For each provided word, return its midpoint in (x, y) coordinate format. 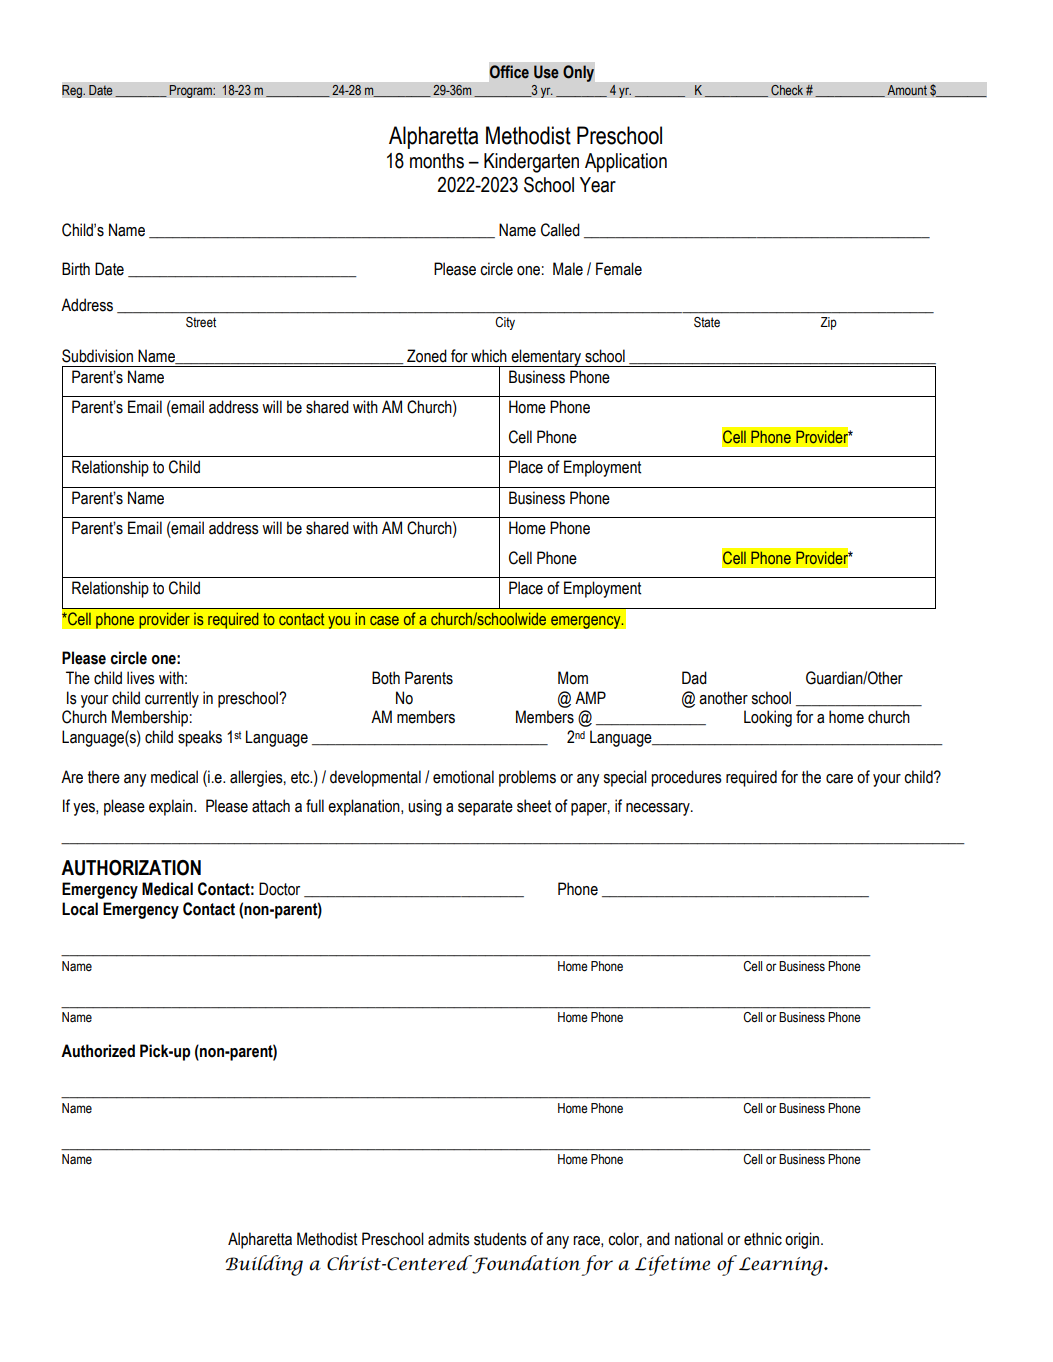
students (500, 1239)
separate (485, 808)
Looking (768, 718)
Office (509, 72)
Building (264, 1265)
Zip (828, 323)
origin (803, 1240)
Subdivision (97, 356)
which (489, 356)
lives (141, 678)
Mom (573, 678)
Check (787, 90)
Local (80, 909)
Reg (73, 91)
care (839, 779)
